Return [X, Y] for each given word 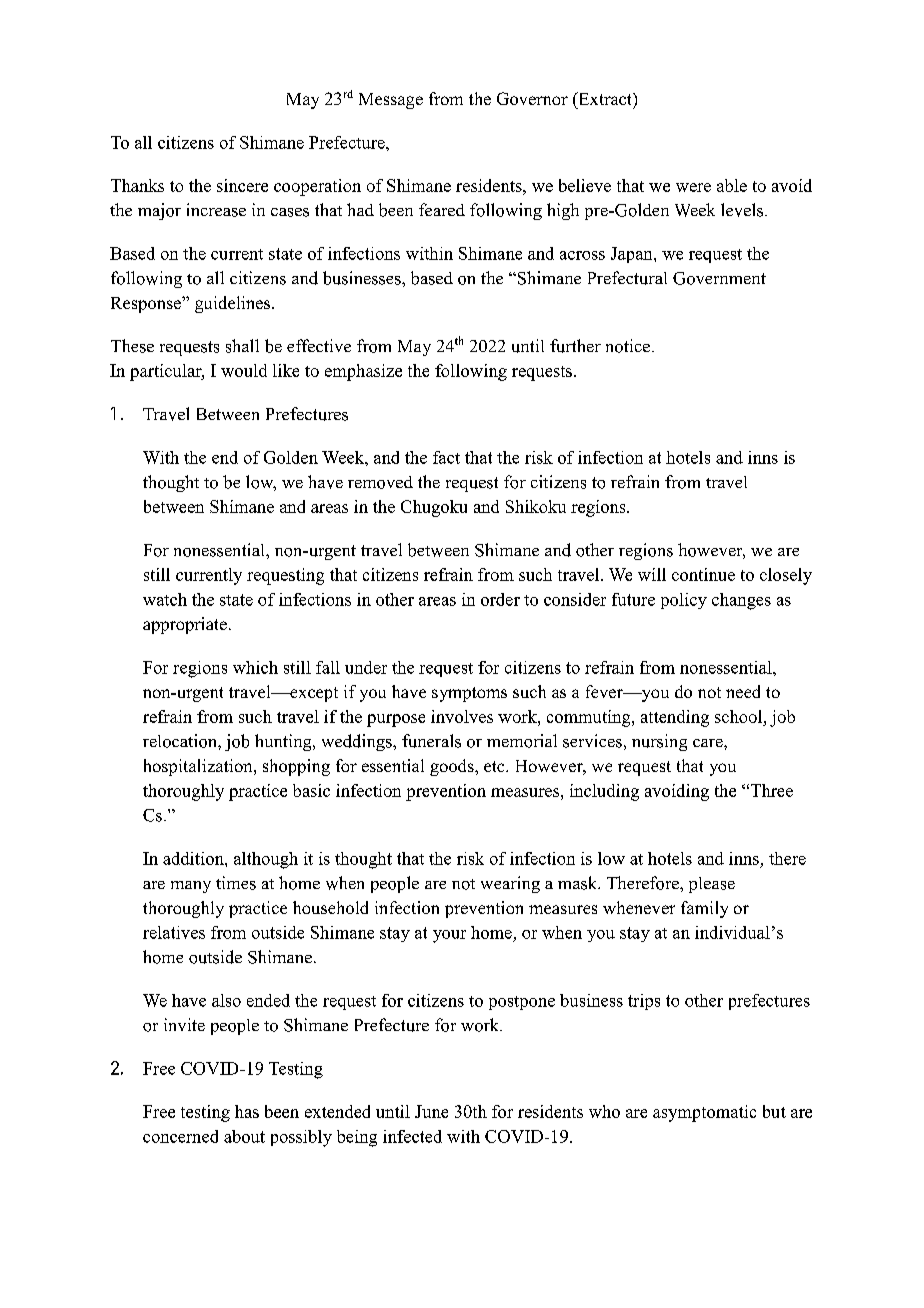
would [244, 370]
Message [391, 101]
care [709, 743]
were [693, 187]
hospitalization [199, 767]
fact [446, 457]
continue [703, 574]
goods [453, 767]
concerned [180, 1136]
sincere [242, 185]
